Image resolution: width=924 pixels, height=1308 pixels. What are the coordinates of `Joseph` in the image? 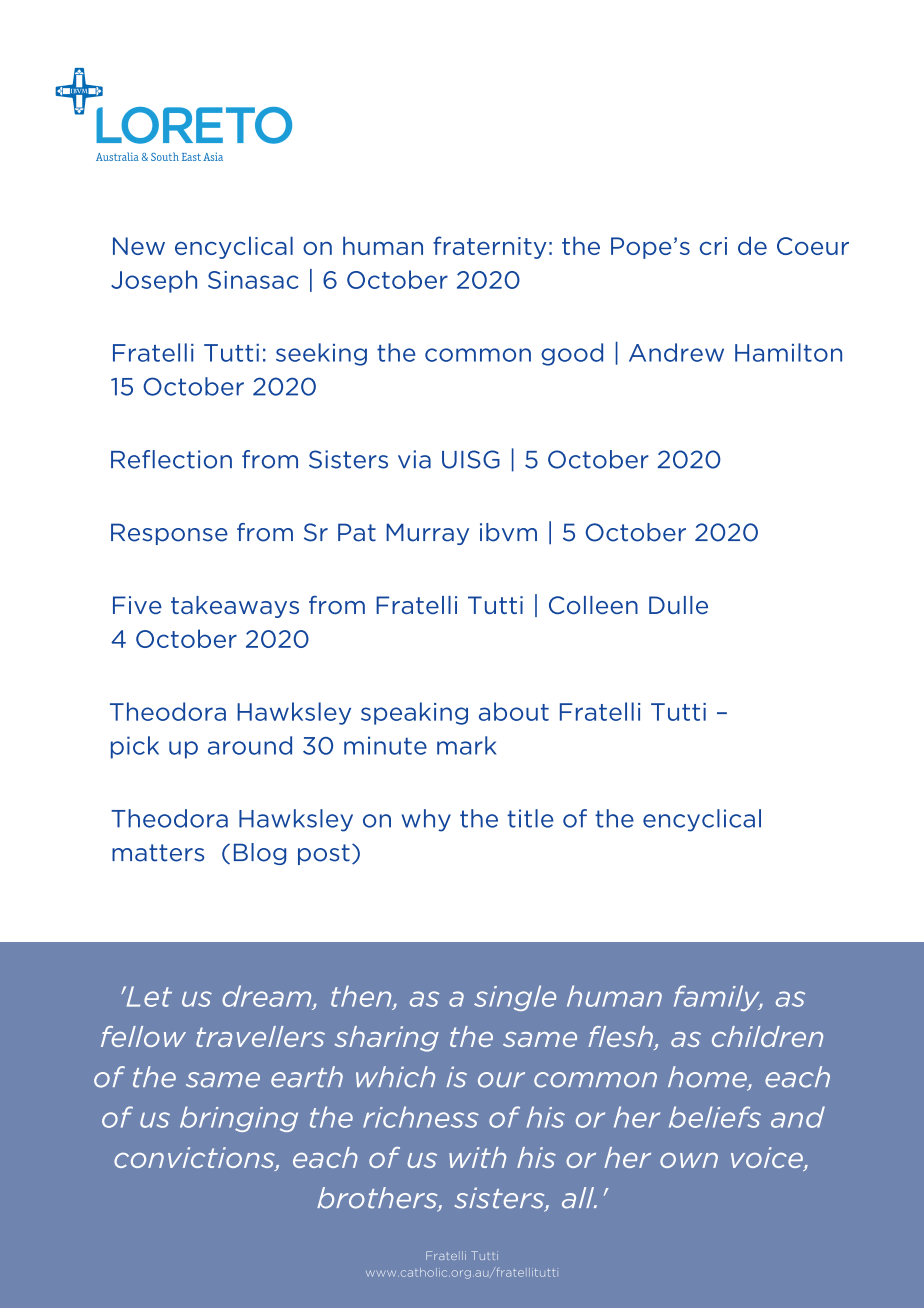 It's located at (154, 281).
